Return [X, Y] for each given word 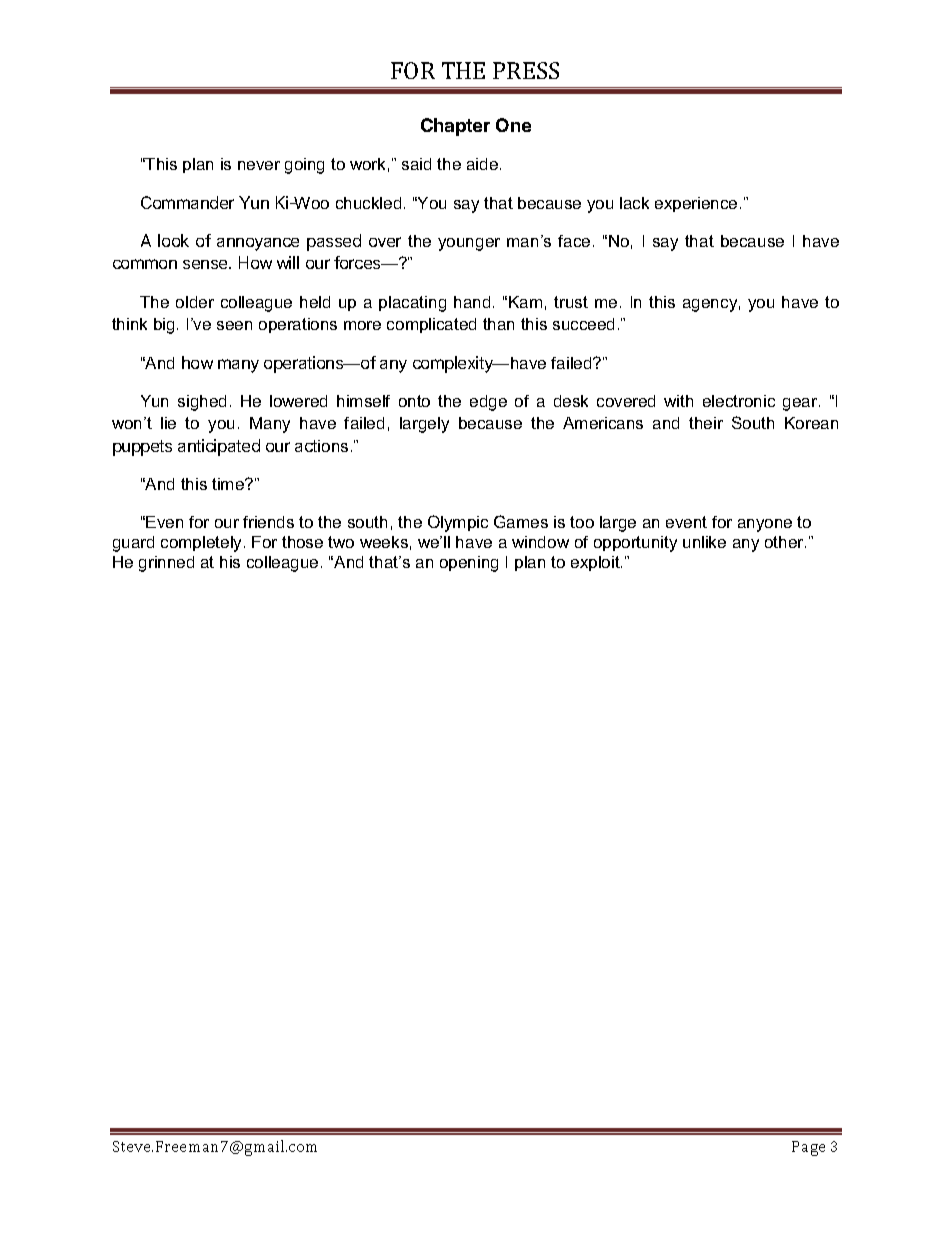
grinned [166, 564]
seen [234, 325]
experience [696, 204]
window [540, 542]
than [498, 324]
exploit [596, 563]
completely [203, 544]
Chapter [455, 127]
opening [469, 564]
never [259, 165]
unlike [704, 542]
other [785, 542]
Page [808, 1148]
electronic [739, 401]
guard [133, 544]
